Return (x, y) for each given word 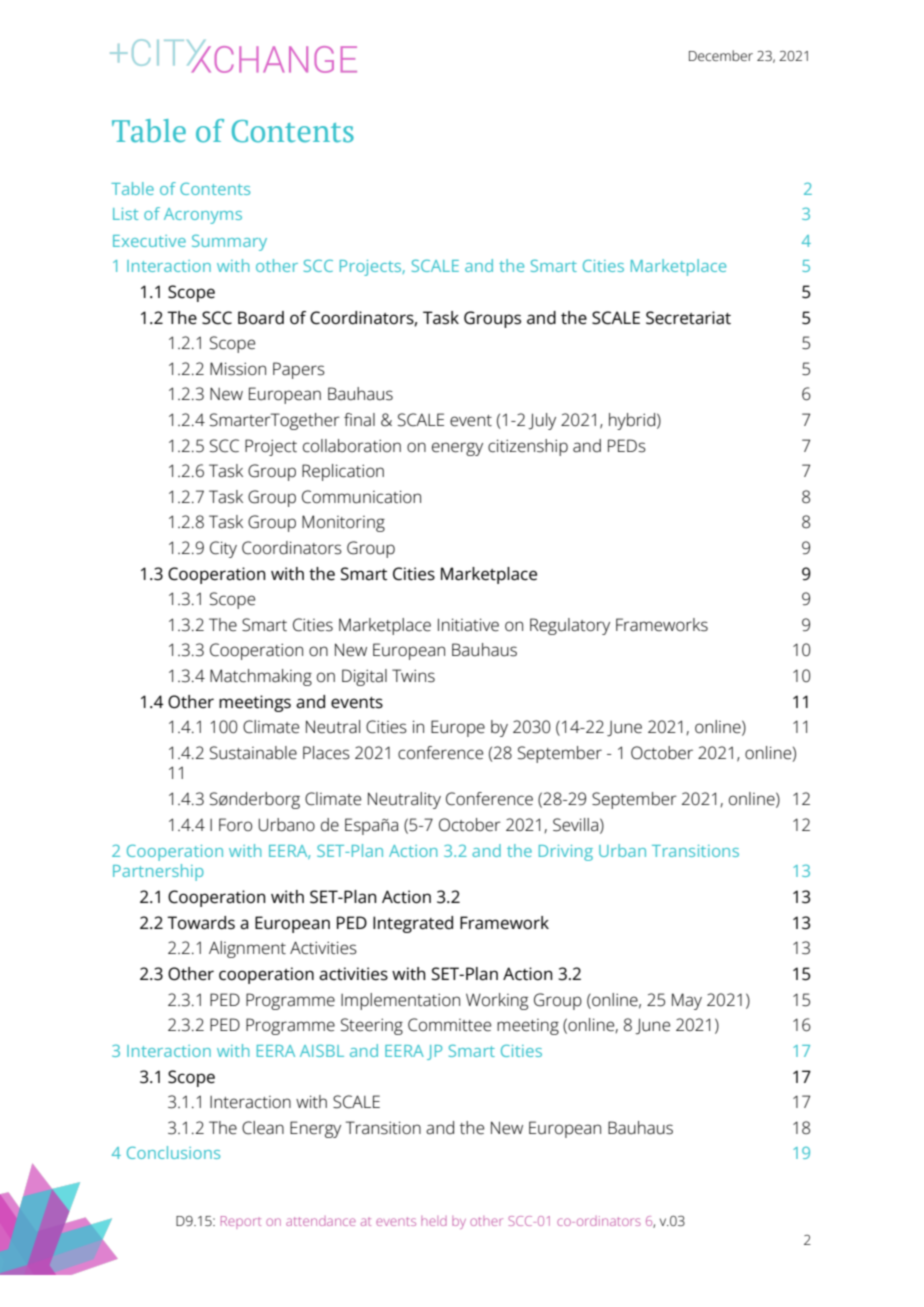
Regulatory (570, 626)
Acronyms (203, 216)
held (434, 1221)
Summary (229, 242)
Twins (413, 676)
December (721, 55)
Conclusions (173, 1152)
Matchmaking (261, 677)
